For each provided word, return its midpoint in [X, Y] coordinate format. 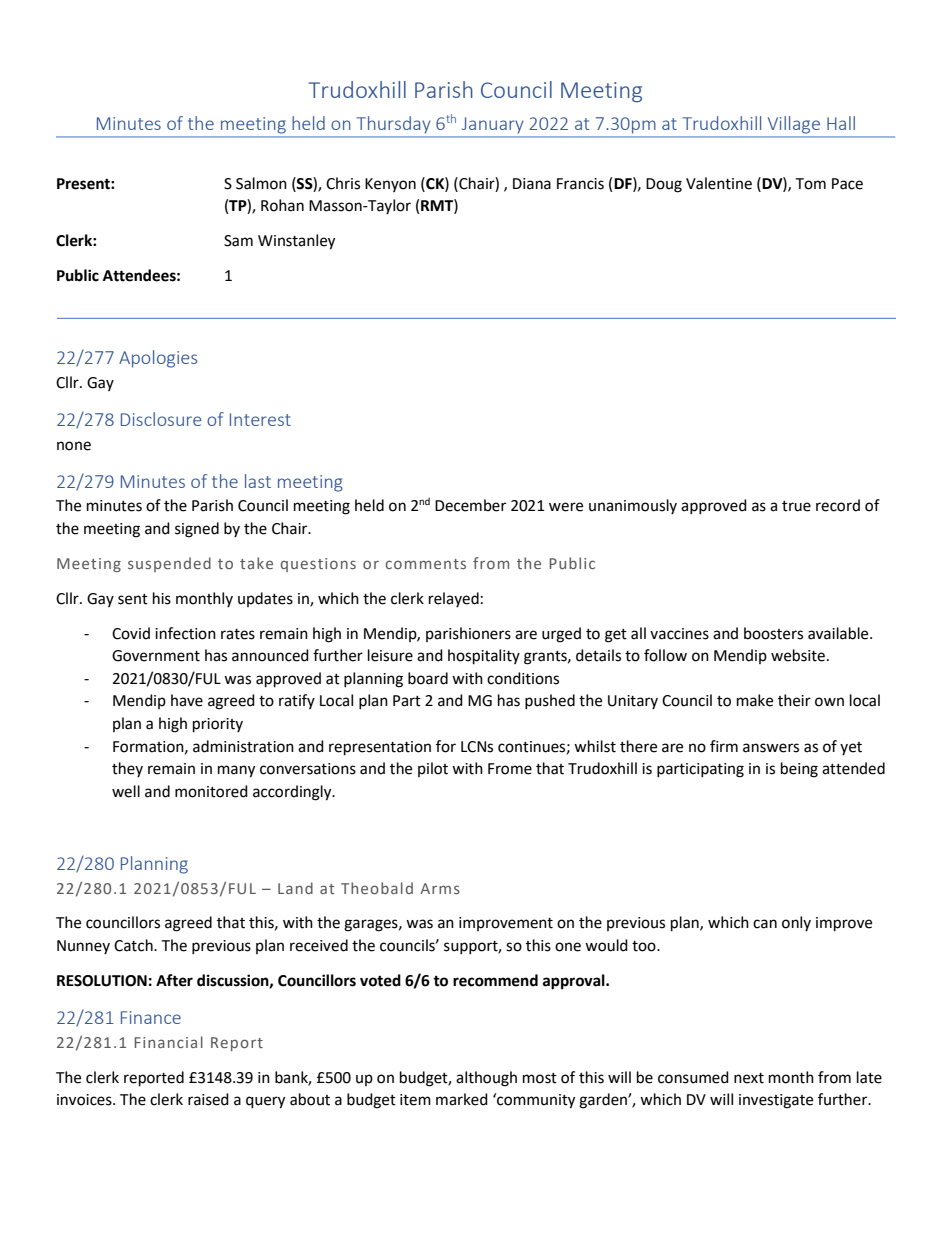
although [486, 1079]
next [749, 1078]
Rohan [282, 205]
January [492, 125]
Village [794, 124]
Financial [168, 1042]
